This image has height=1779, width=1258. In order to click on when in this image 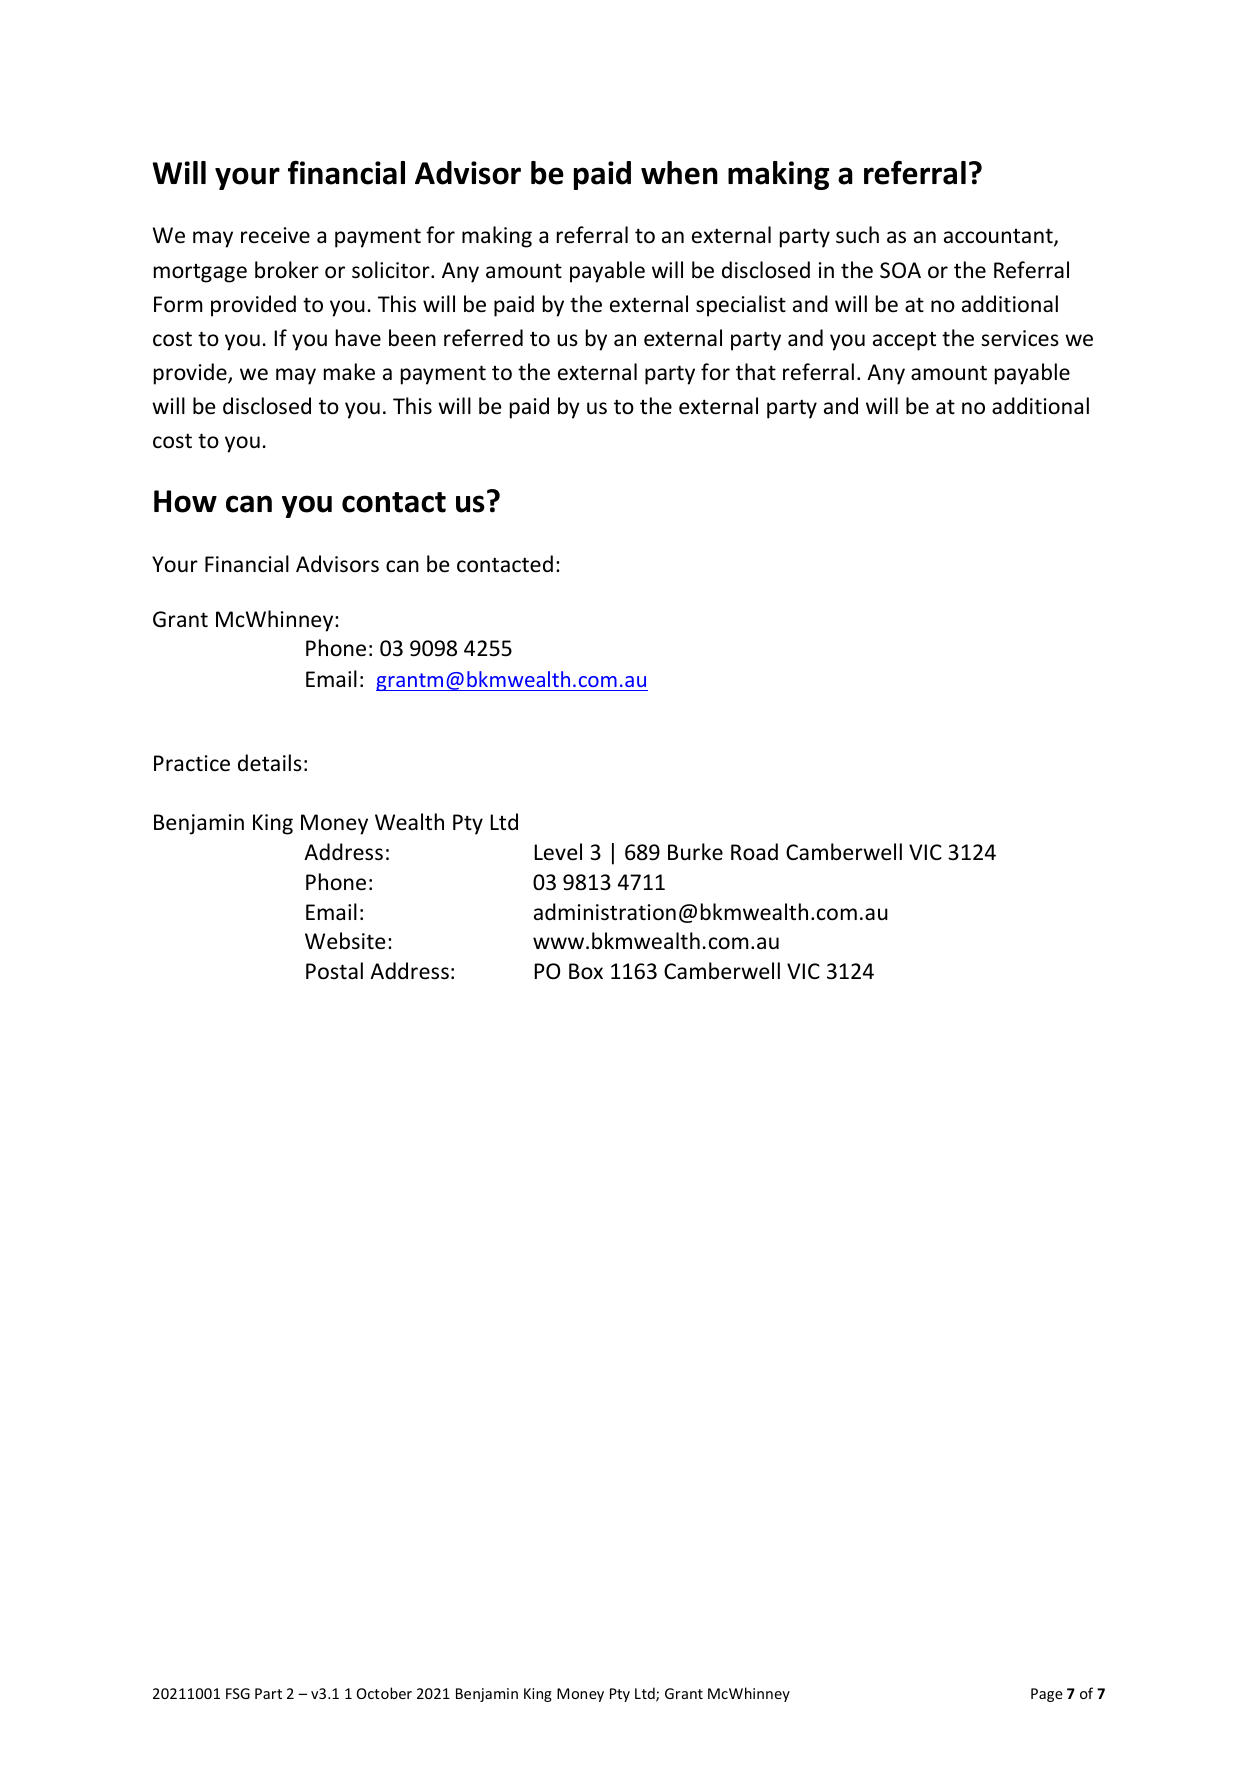, I will do `click(679, 173)`.
